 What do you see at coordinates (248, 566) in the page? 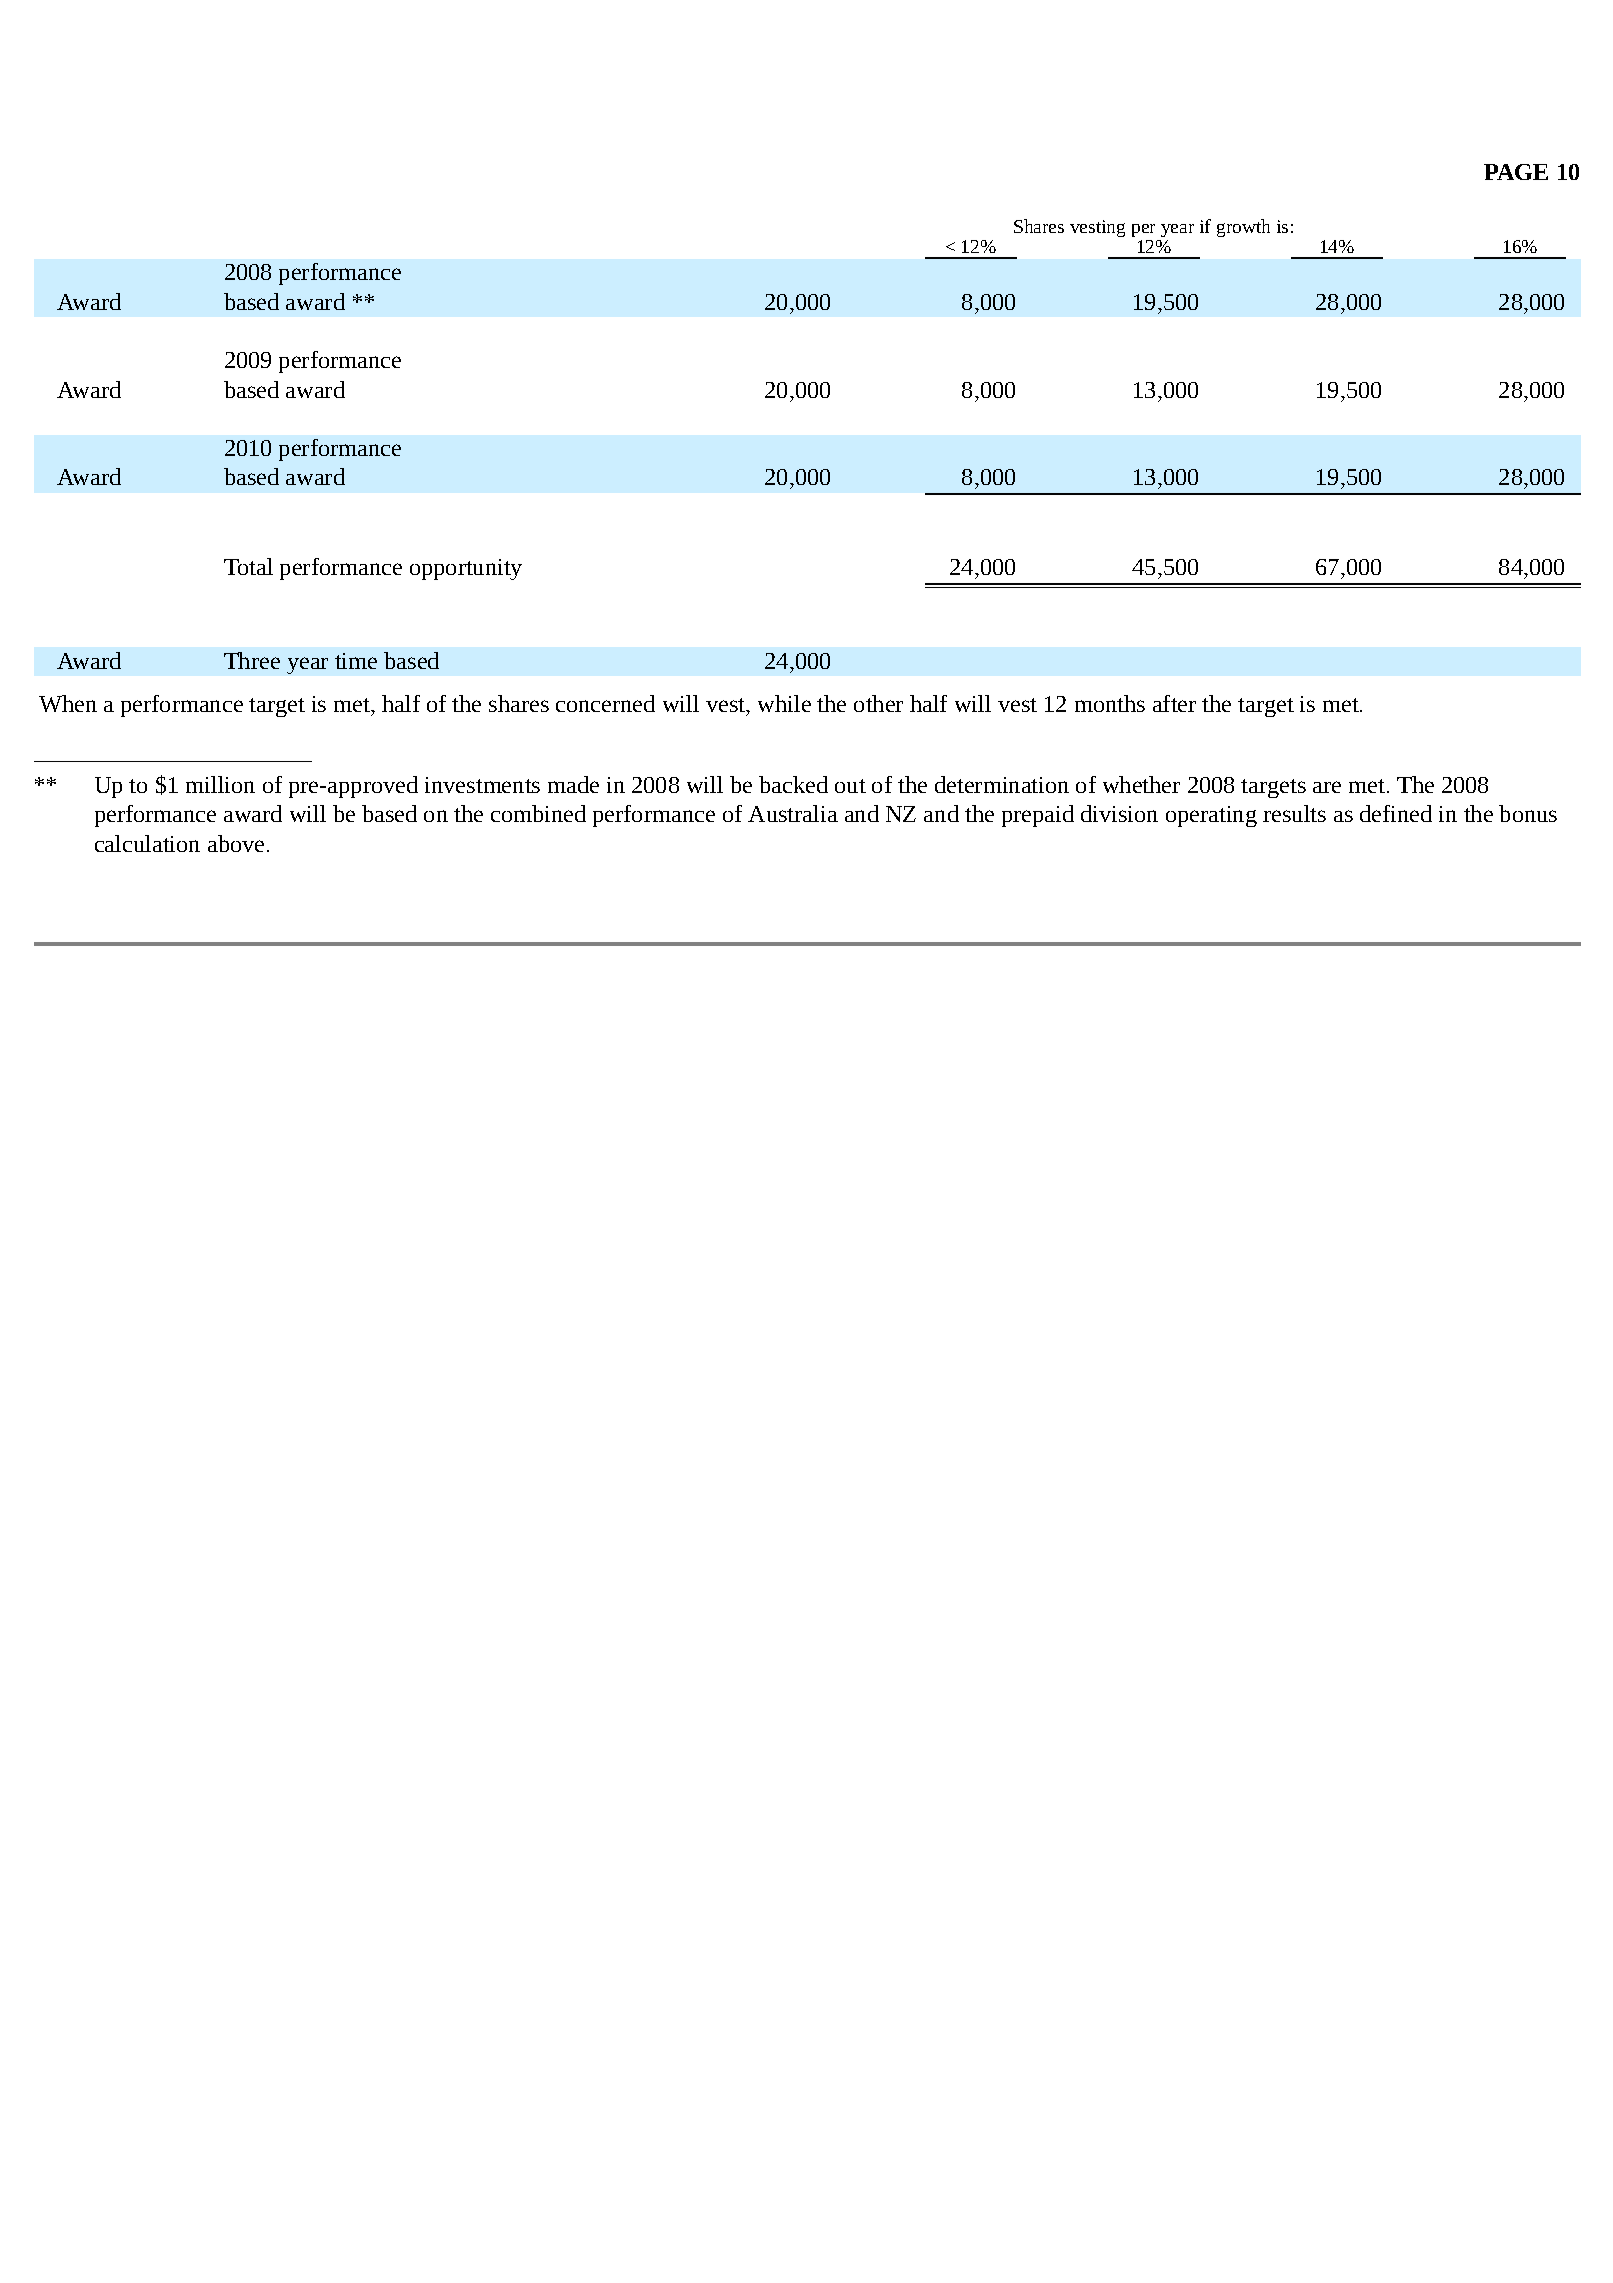
I see `Total` at bounding box center [248, 566].
